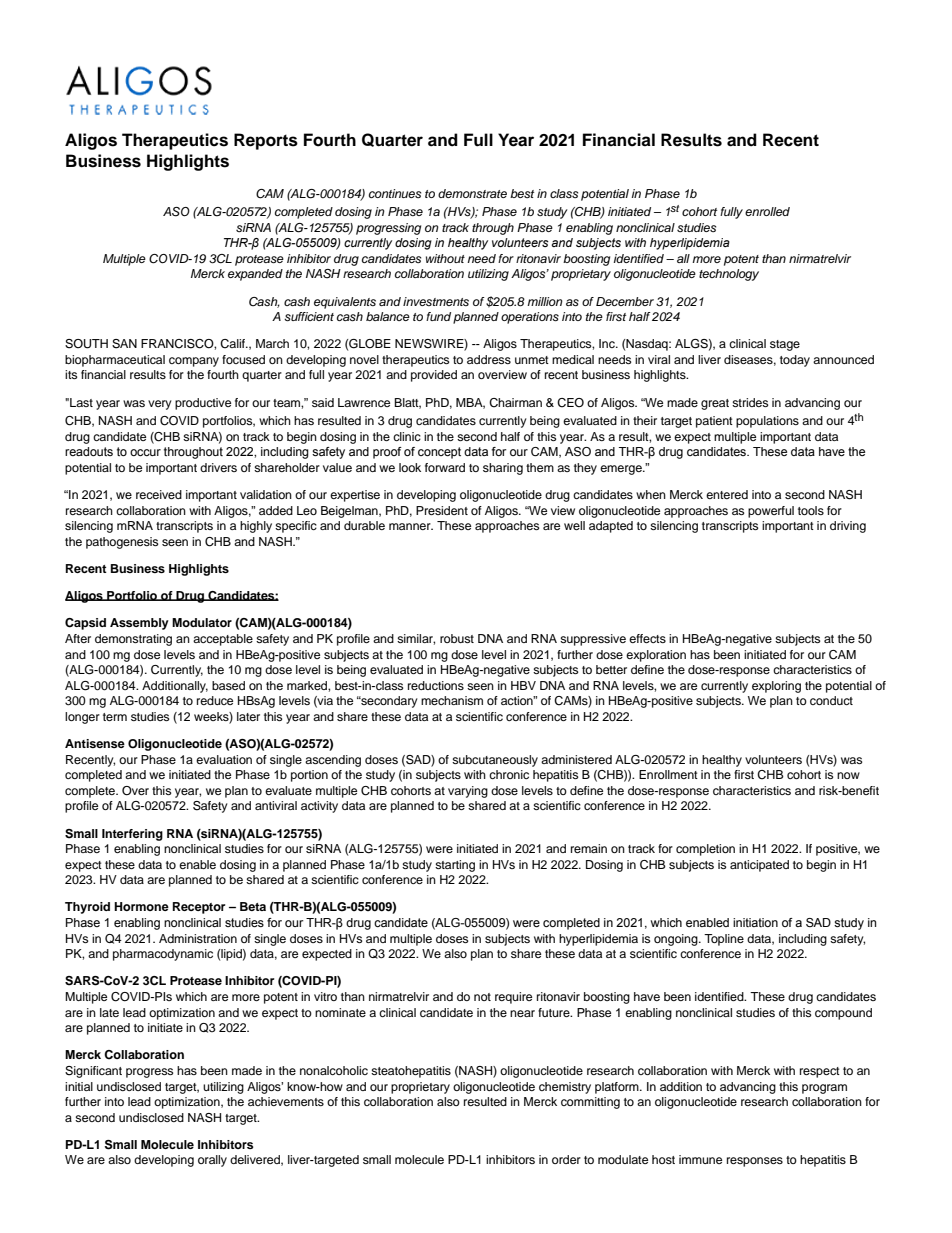  What do you see at coordinates (457, 638) in the screenshot?
I see `robust` at bounding box center [457, 638].
